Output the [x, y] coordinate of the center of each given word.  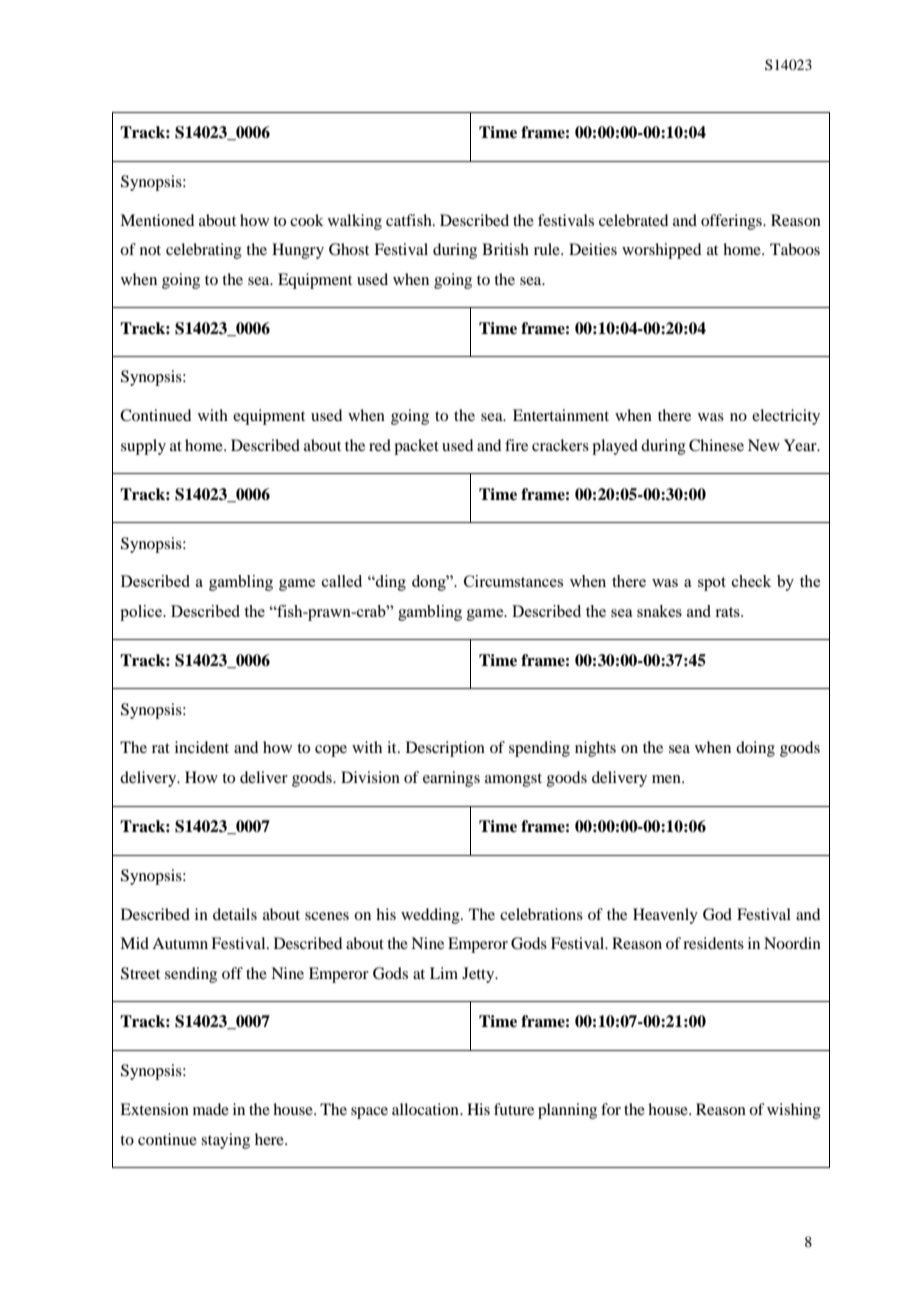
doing [755, 749]
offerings [732, 222]
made [211, 1109]
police [142, 613]
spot [712, 584]
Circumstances [513, 581]
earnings [451, 779]
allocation [426, 1109]
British [505, 249]
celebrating [204, 251]
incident [202, 747]
